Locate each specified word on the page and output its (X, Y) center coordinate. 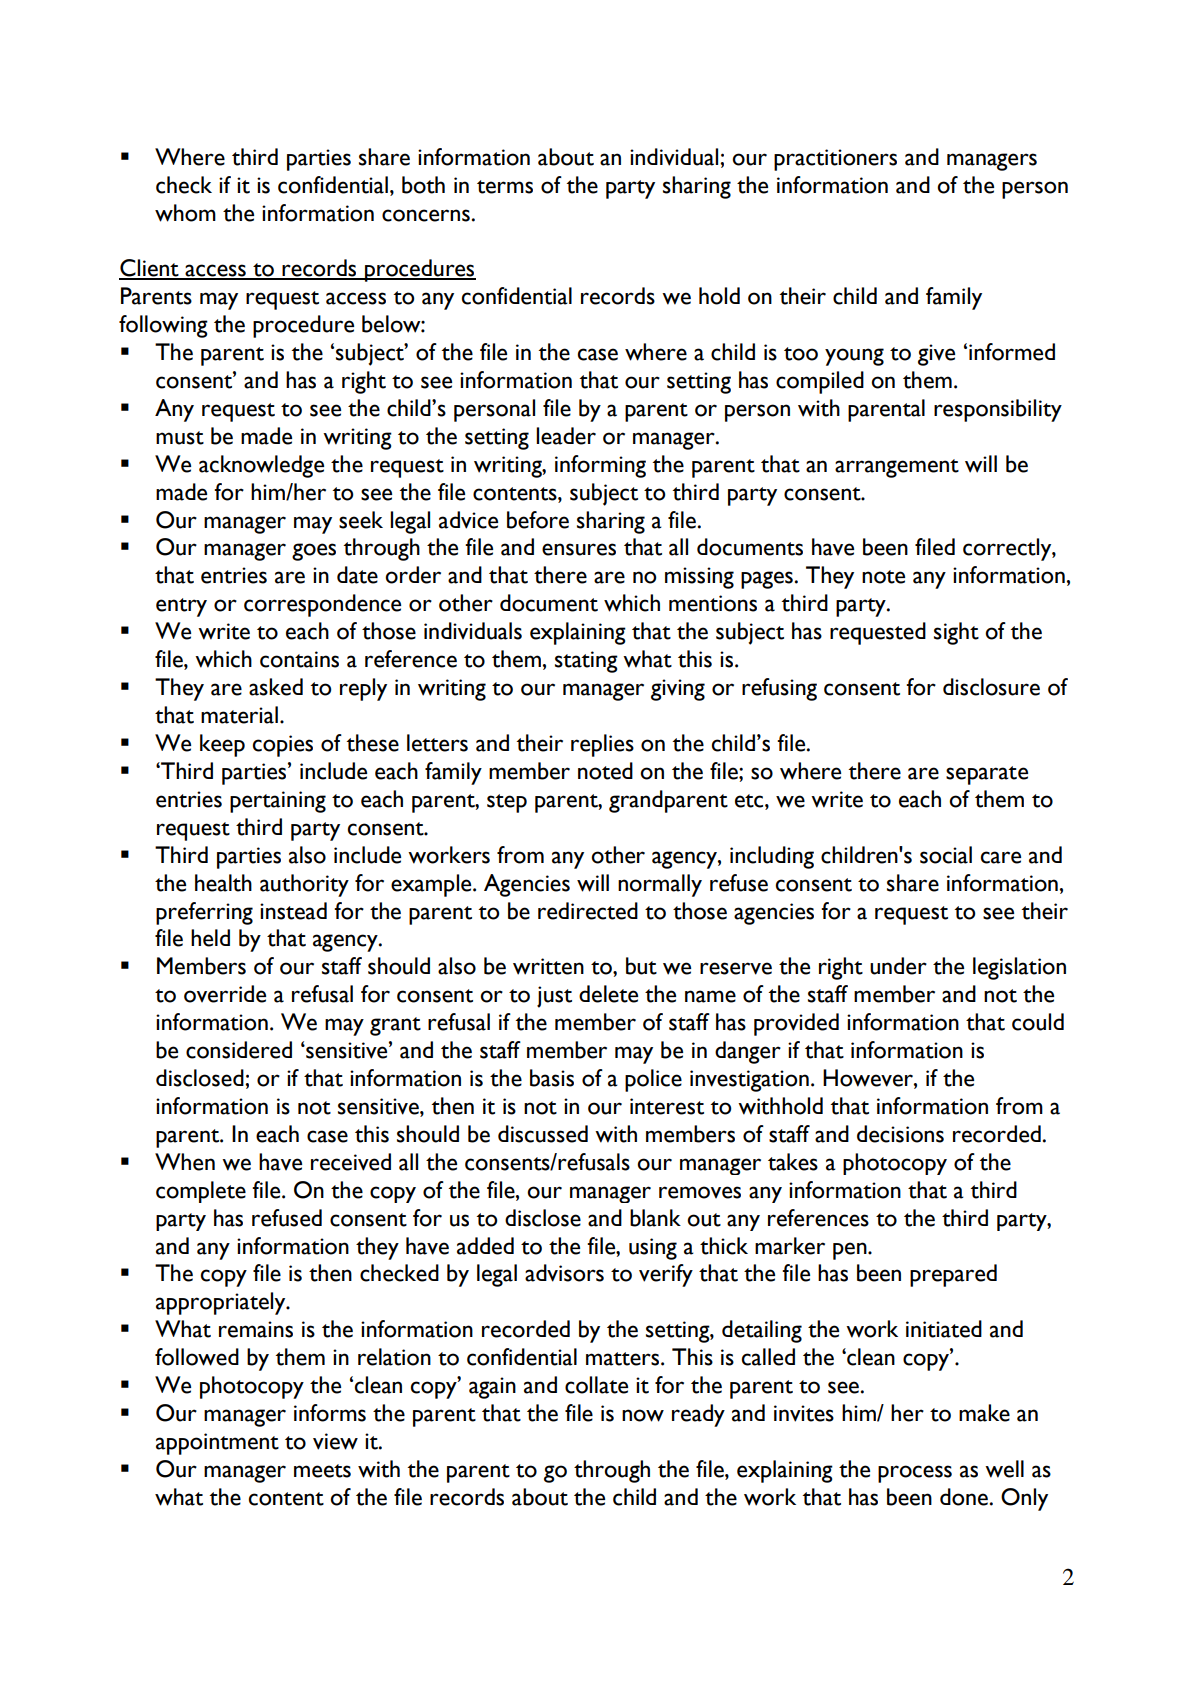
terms (505, 187)
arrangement (897, 468)
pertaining (278, 802)
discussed (543, 1134)
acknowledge (261, 466)
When (185, 1162)
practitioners (835, 160)
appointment (217, 1444)
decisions (900, 1134)
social (946, 855)
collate (596, 1385)
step (507, 803)
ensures (579, 549)
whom (185, 213)
